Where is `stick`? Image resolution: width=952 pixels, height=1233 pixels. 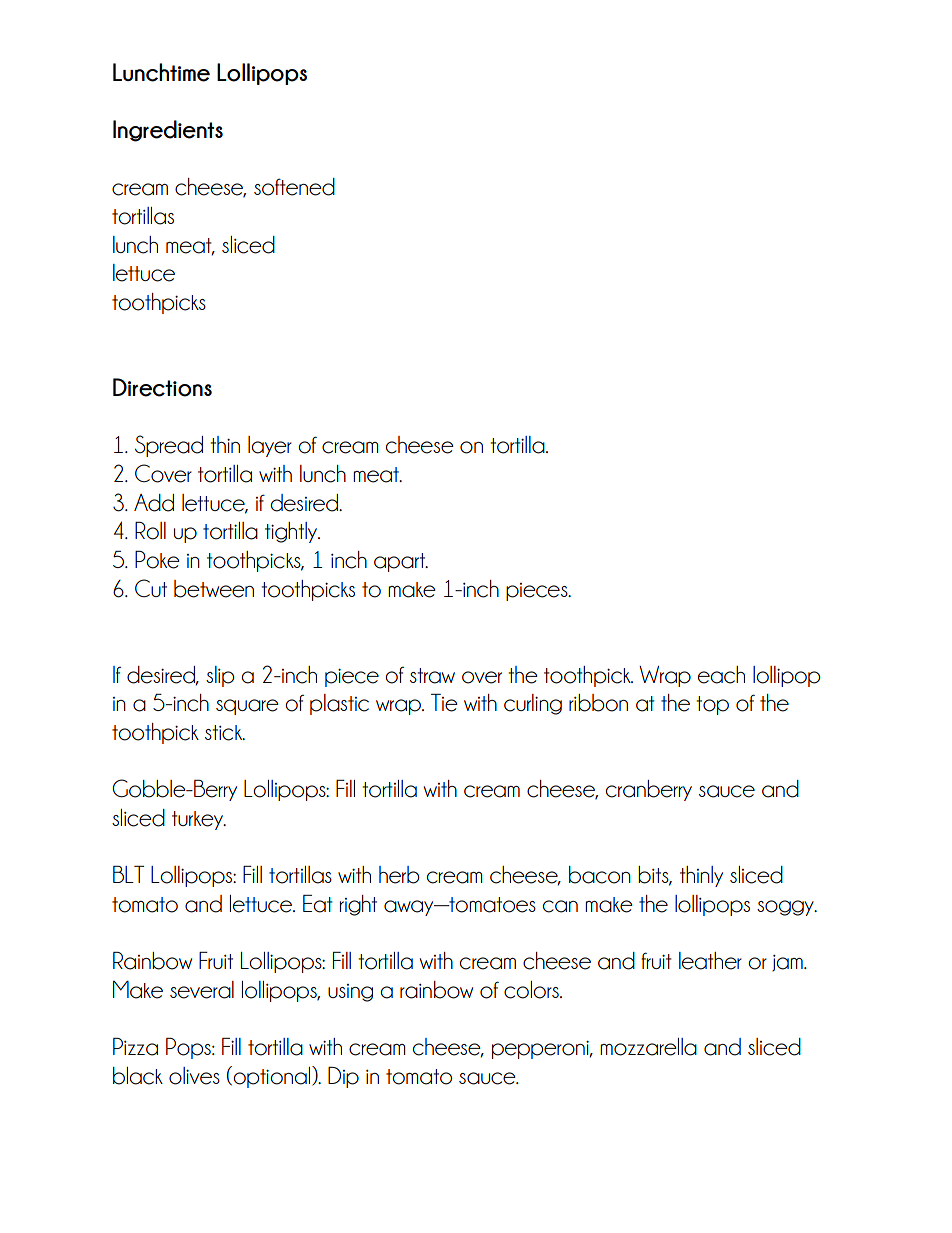 stick is located at coordinates (225, 733).
